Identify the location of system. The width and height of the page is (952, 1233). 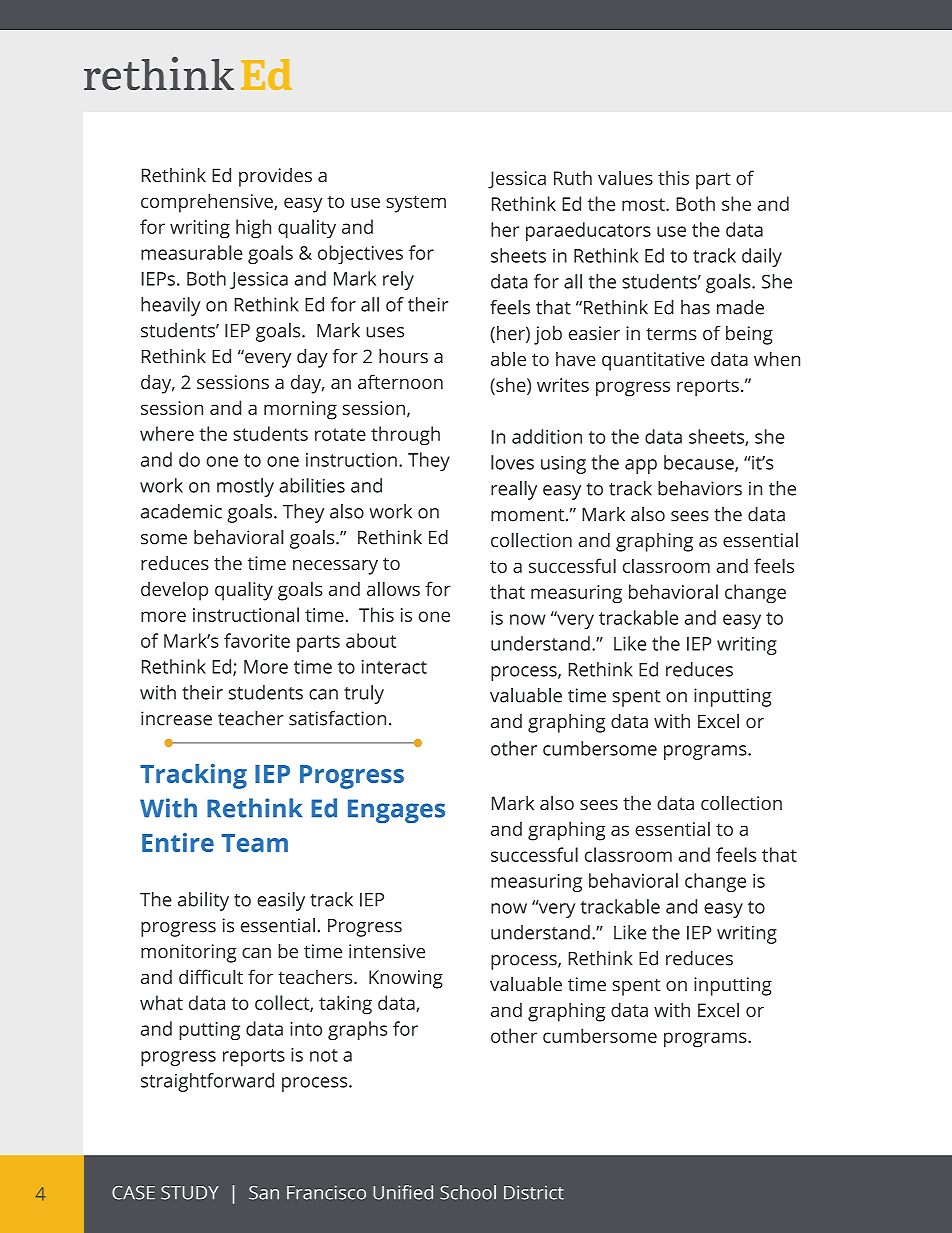
(416, 204).
